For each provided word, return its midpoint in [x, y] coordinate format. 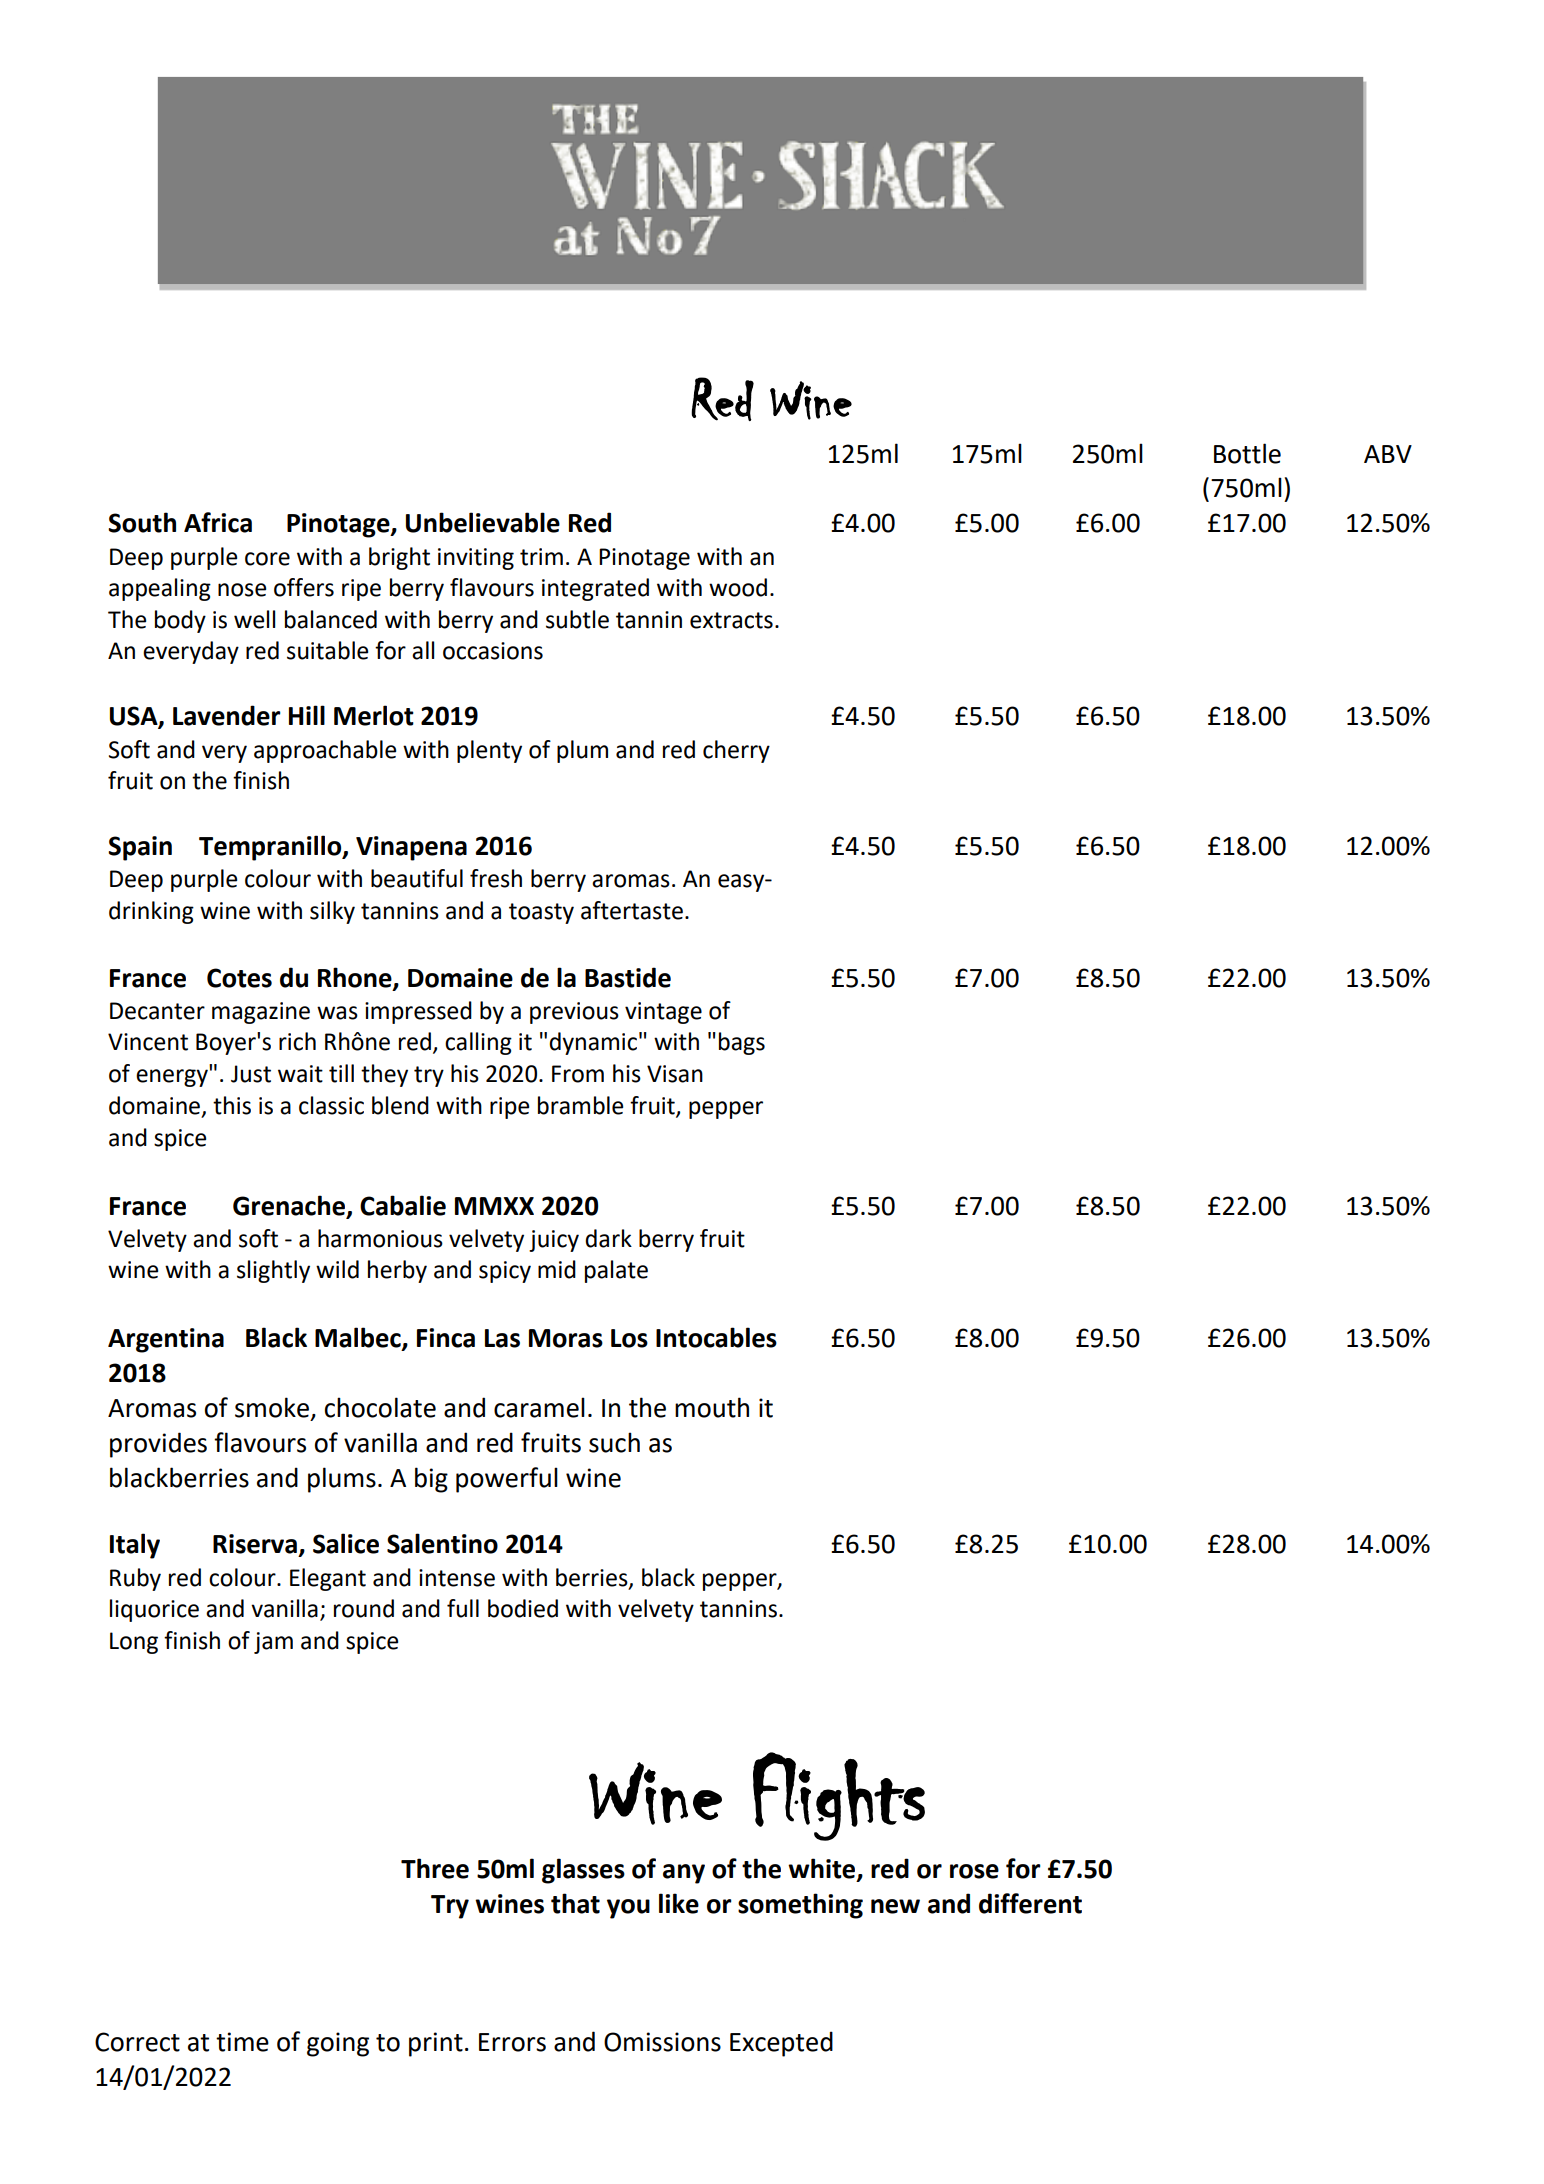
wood [738, 587]
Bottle [1247, 453]
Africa [218, 522]
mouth [712, 1407]
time [242, 2042]
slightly [273, 1271]
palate [616, 1271]
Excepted [781, 2044]
